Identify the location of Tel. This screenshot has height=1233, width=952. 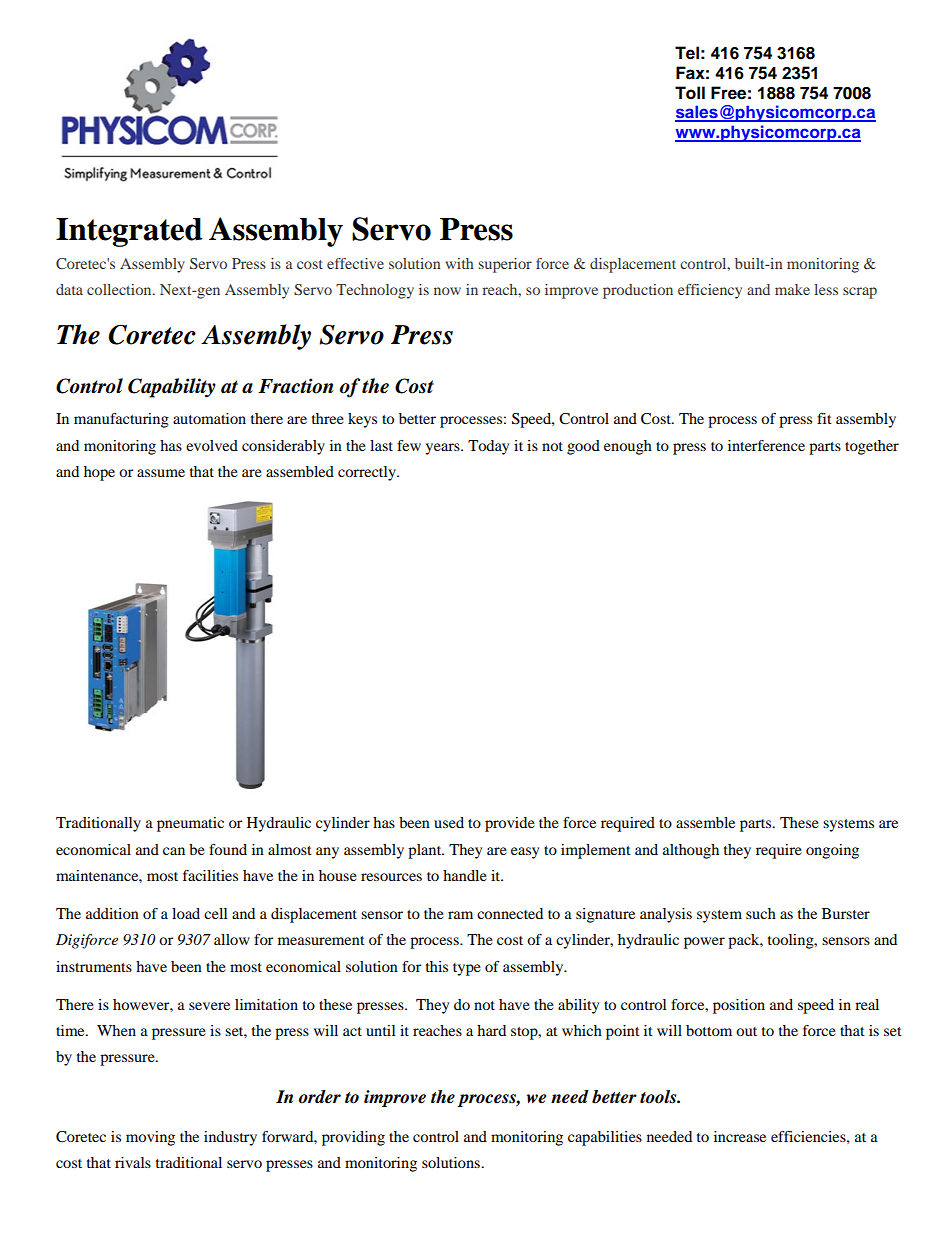
(687, 53).
